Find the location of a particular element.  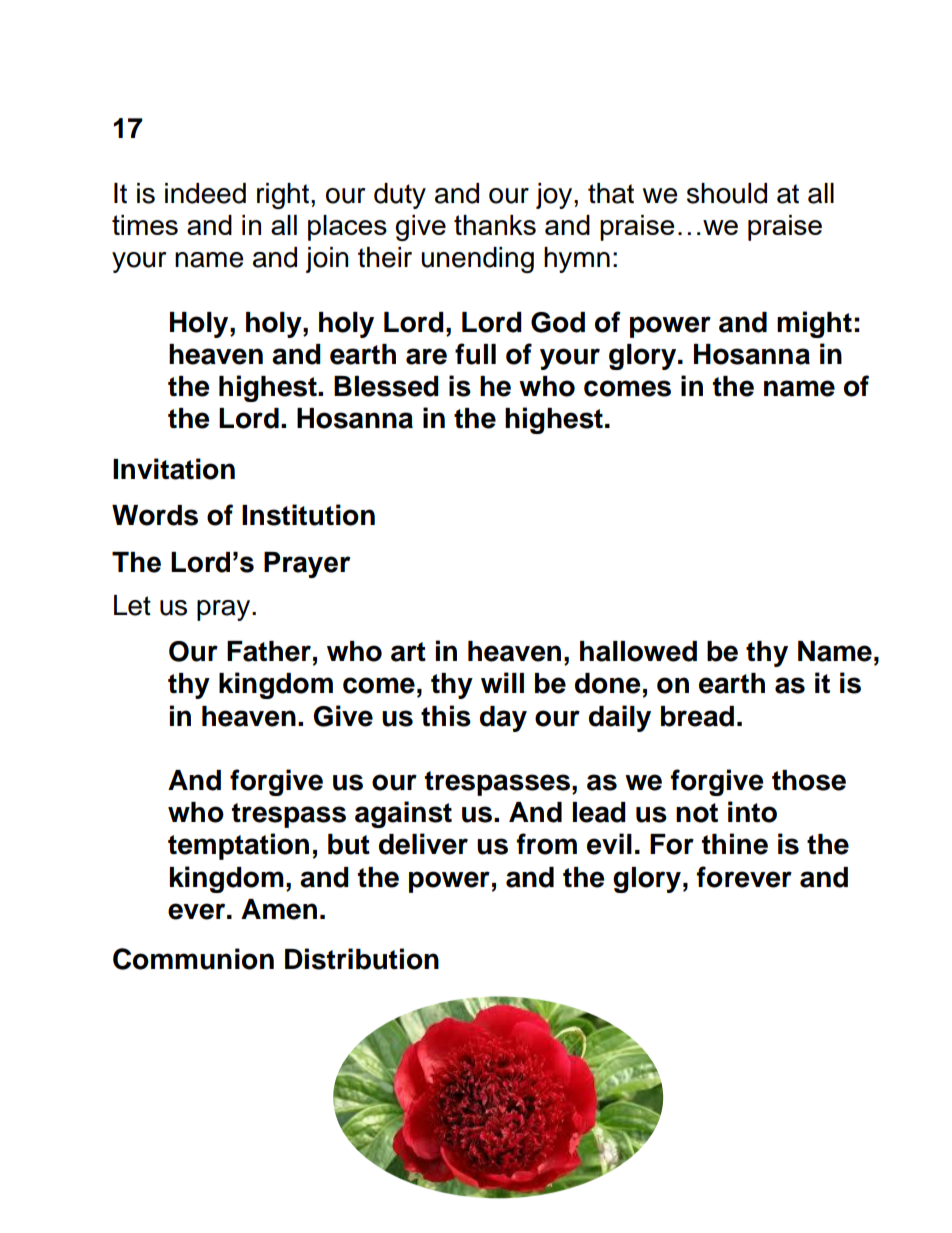

will is located at coordinates (502, 682).
